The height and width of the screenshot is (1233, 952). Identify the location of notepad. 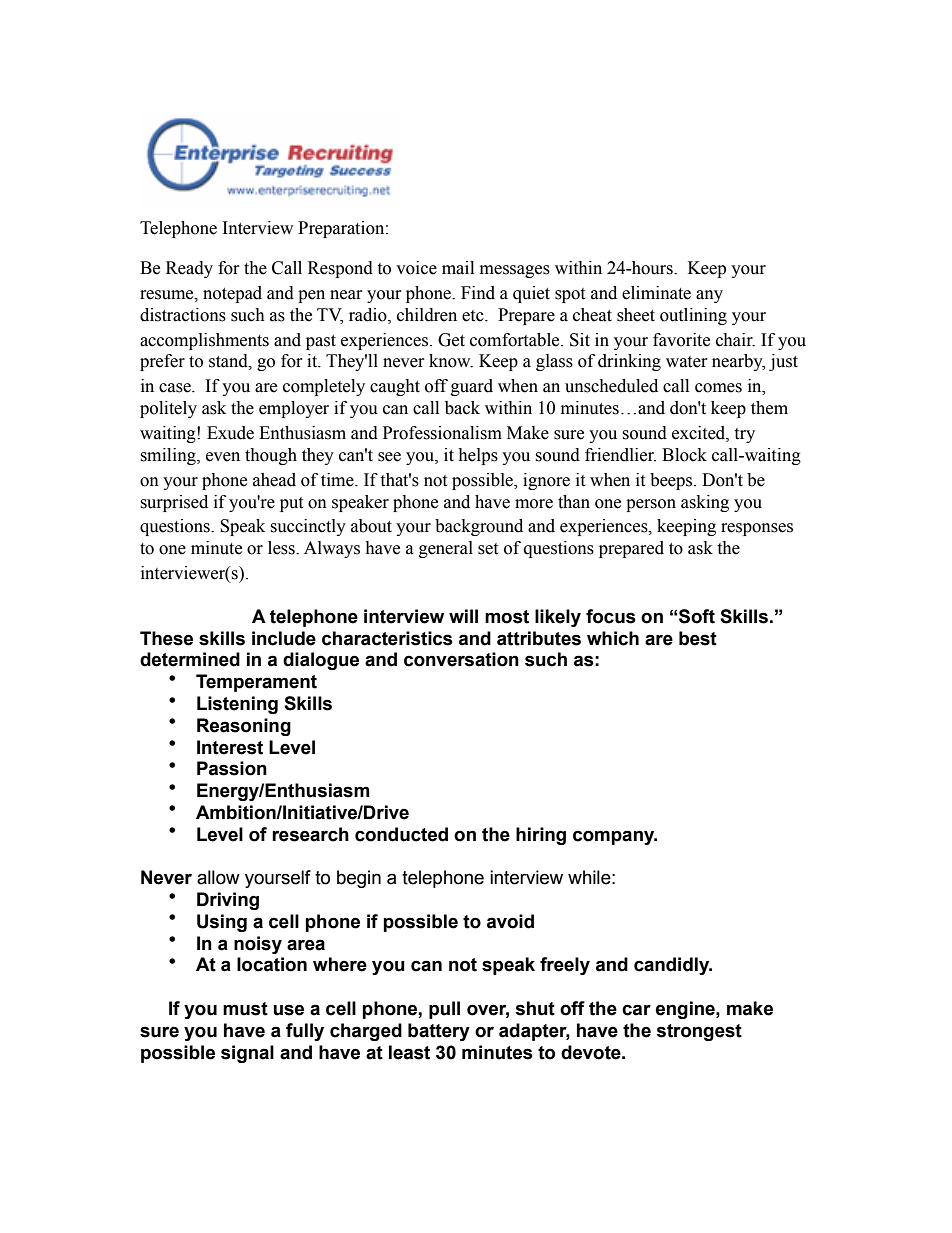
(232, 294).
